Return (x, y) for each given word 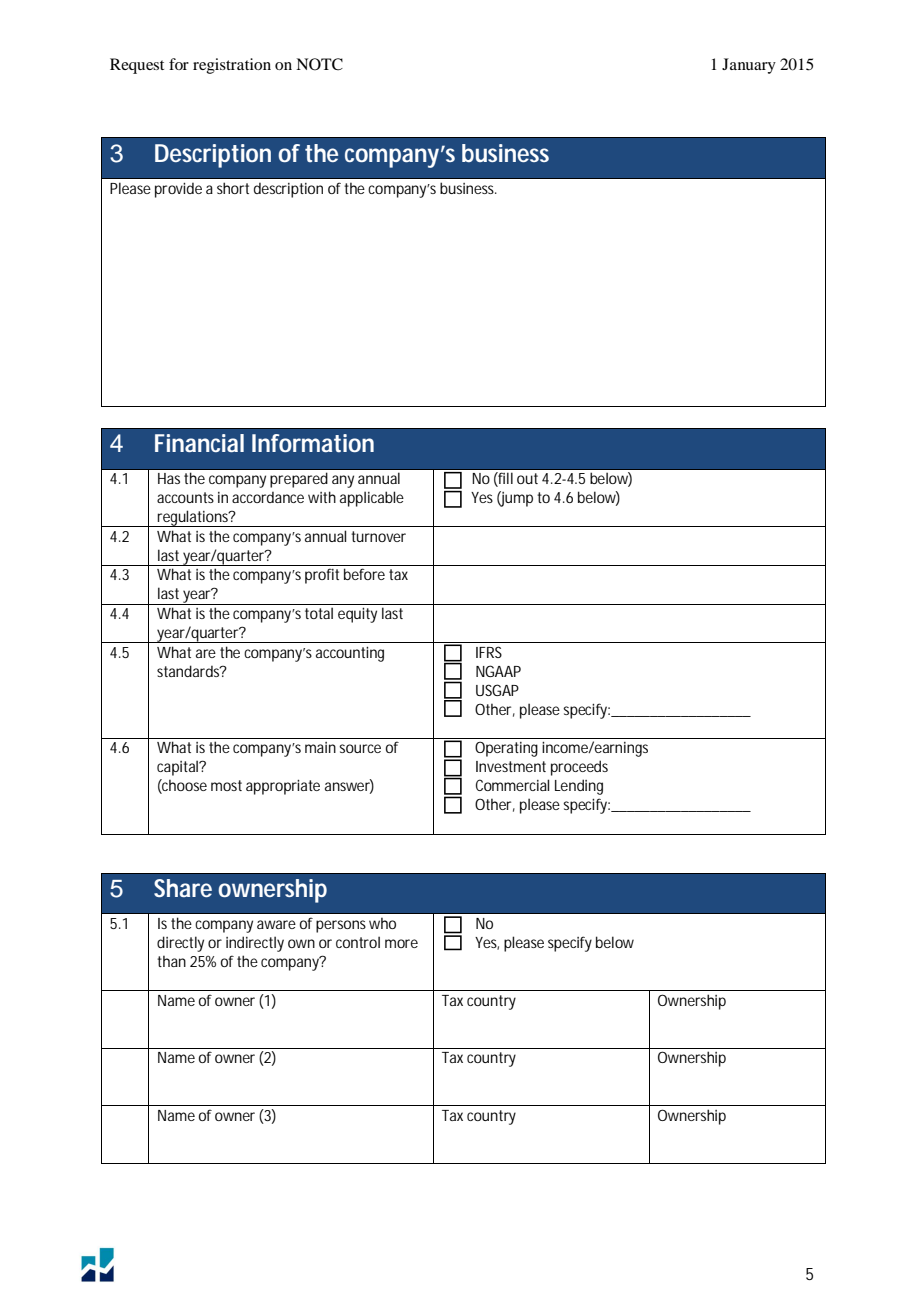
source (360, 748)
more (401, 943)
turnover (378, 536)
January (749, 66)
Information (313, 443)
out (527, 478)
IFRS (489, 652)
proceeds (579, 768)
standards (189, 671)
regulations (193, 518)
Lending (579, 787)
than (171, 961)
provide (178, 190)
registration (232, 66)
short (233, 188)
